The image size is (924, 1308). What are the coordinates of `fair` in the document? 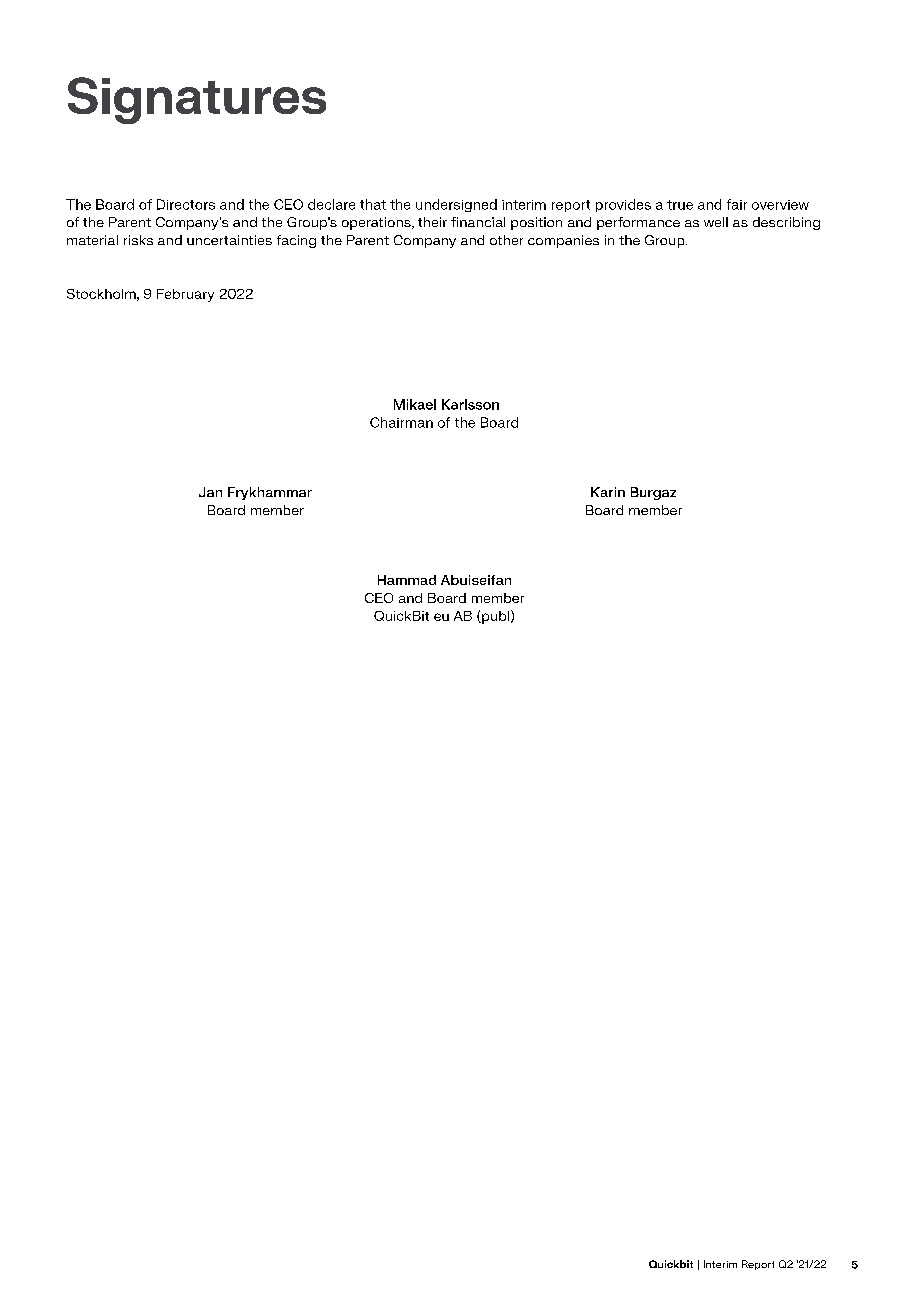 It's located at (737, 204).
